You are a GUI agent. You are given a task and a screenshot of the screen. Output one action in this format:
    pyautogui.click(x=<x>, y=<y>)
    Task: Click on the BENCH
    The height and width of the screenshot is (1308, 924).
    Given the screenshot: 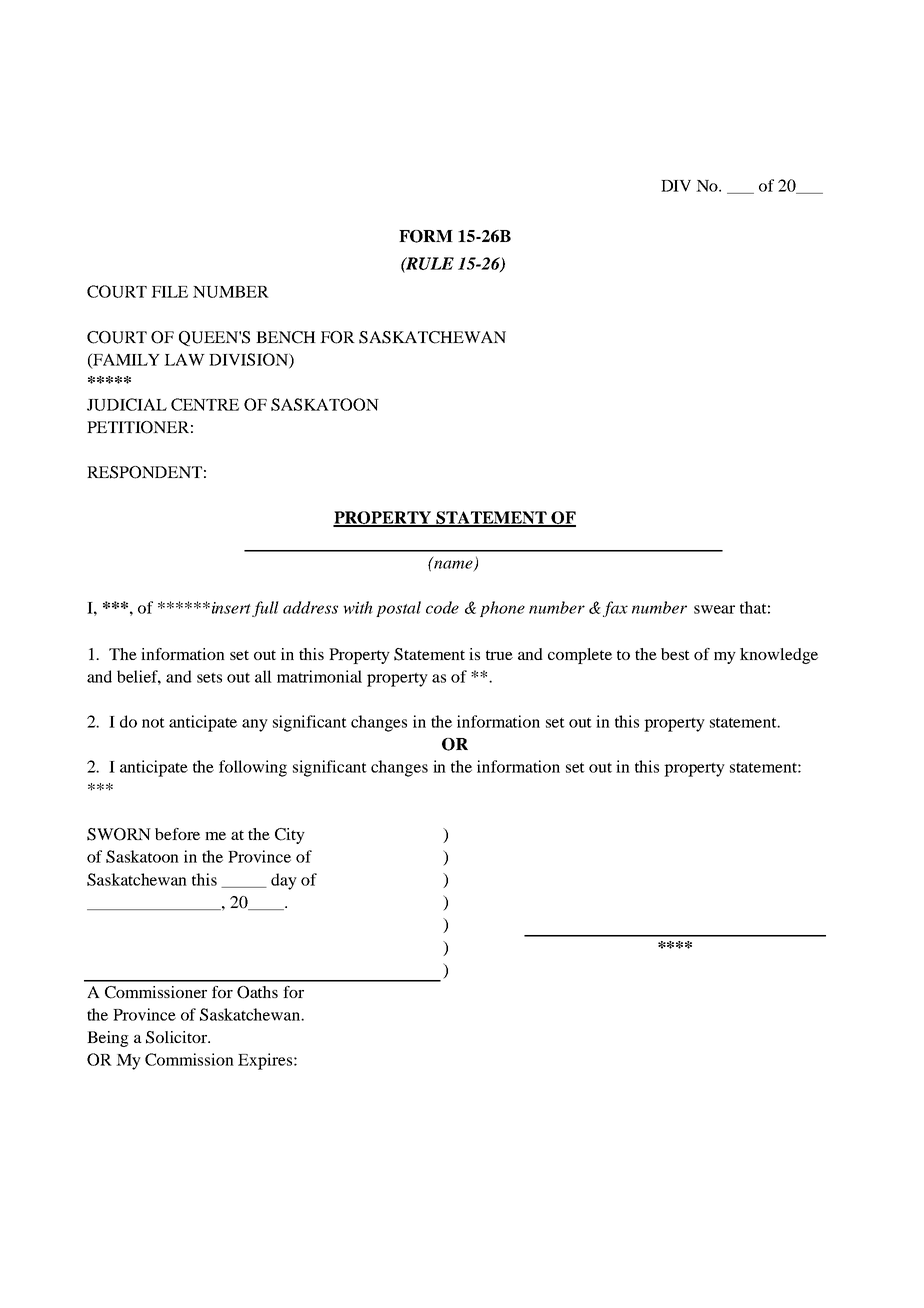 What is the action you would take?
    pyautogui.click(x=286, y=337)
